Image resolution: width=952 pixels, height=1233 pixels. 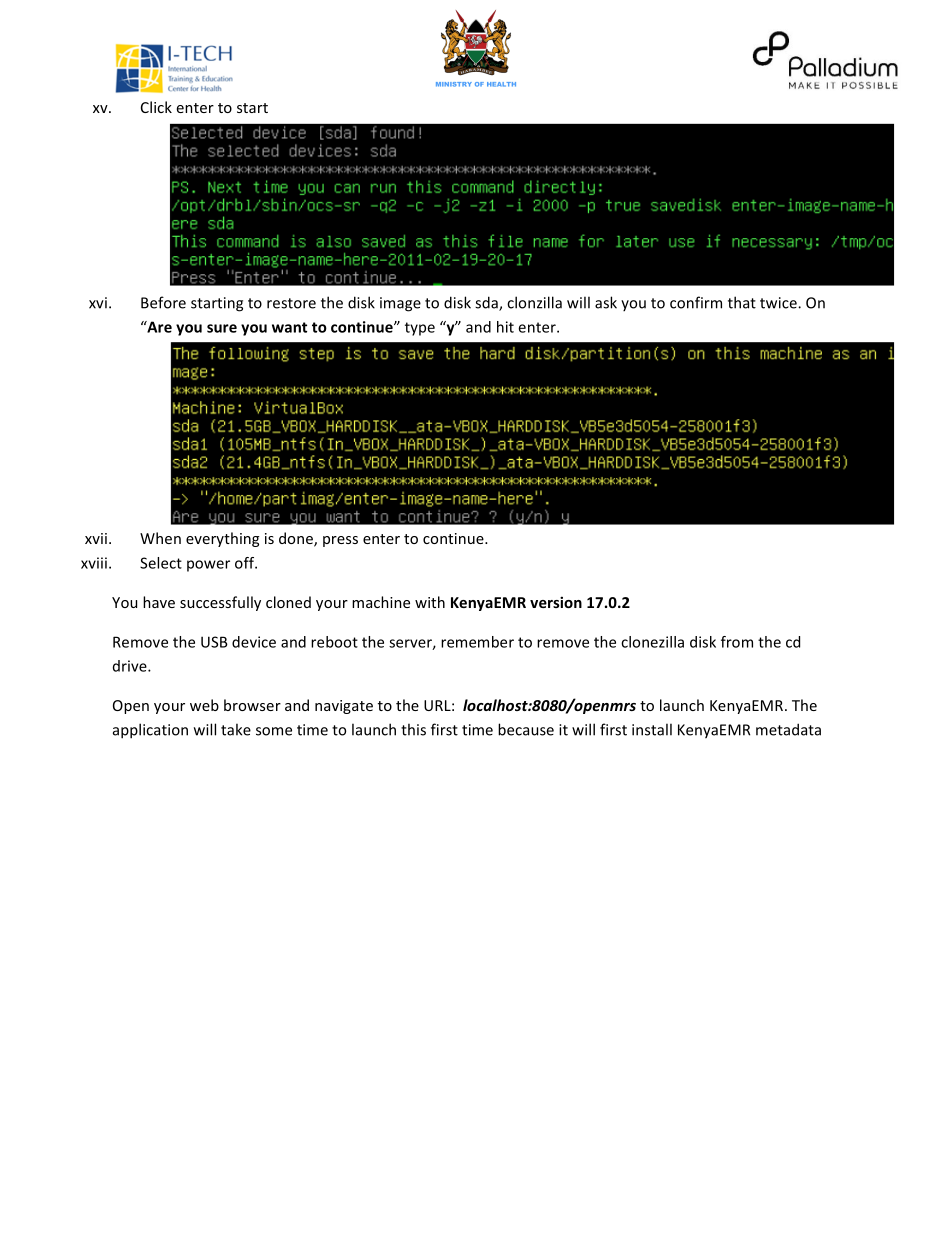 I want to click on sda, so click(x=487, y=303).
